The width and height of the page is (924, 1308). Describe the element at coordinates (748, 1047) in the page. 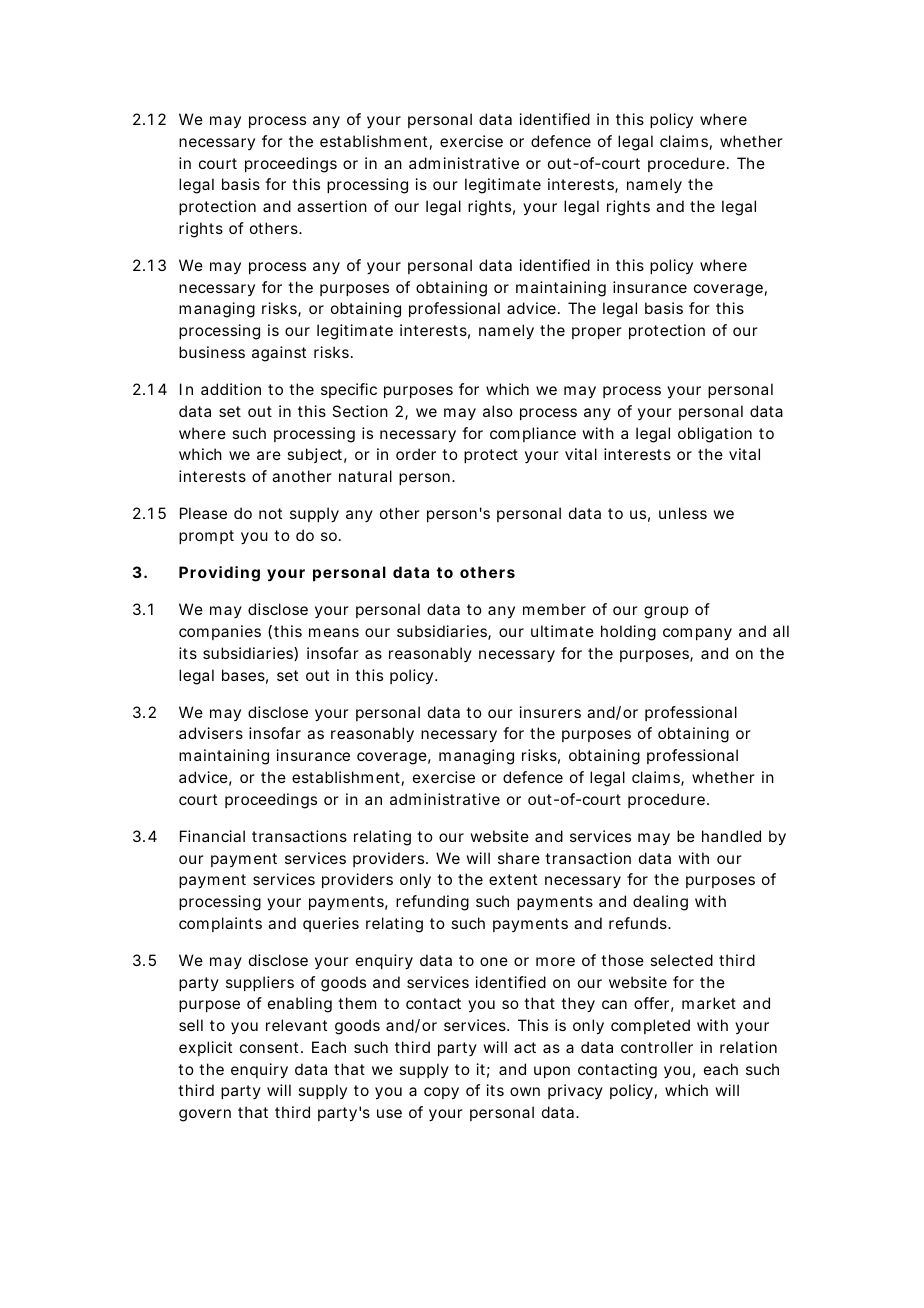

I see `relation` at that location.
